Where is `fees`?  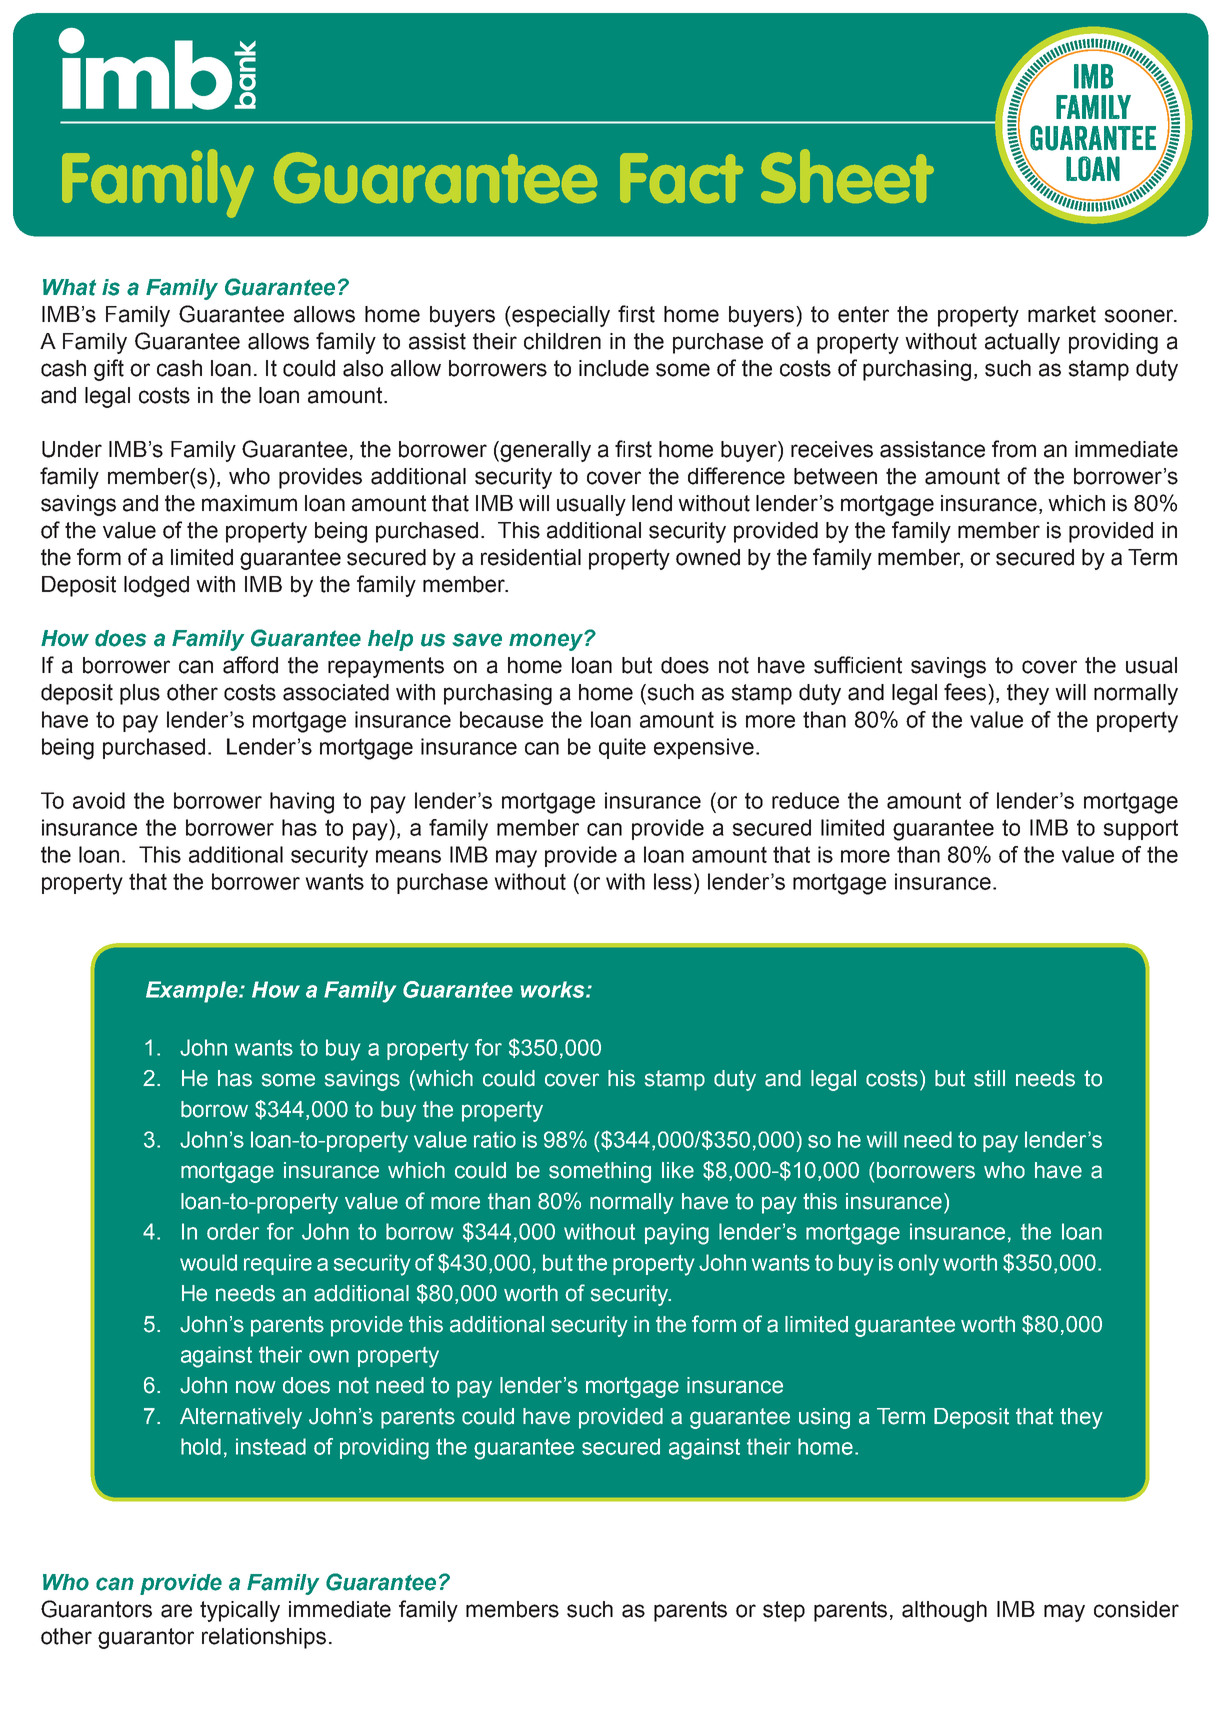 fees is located at coordinates (966, 692).
